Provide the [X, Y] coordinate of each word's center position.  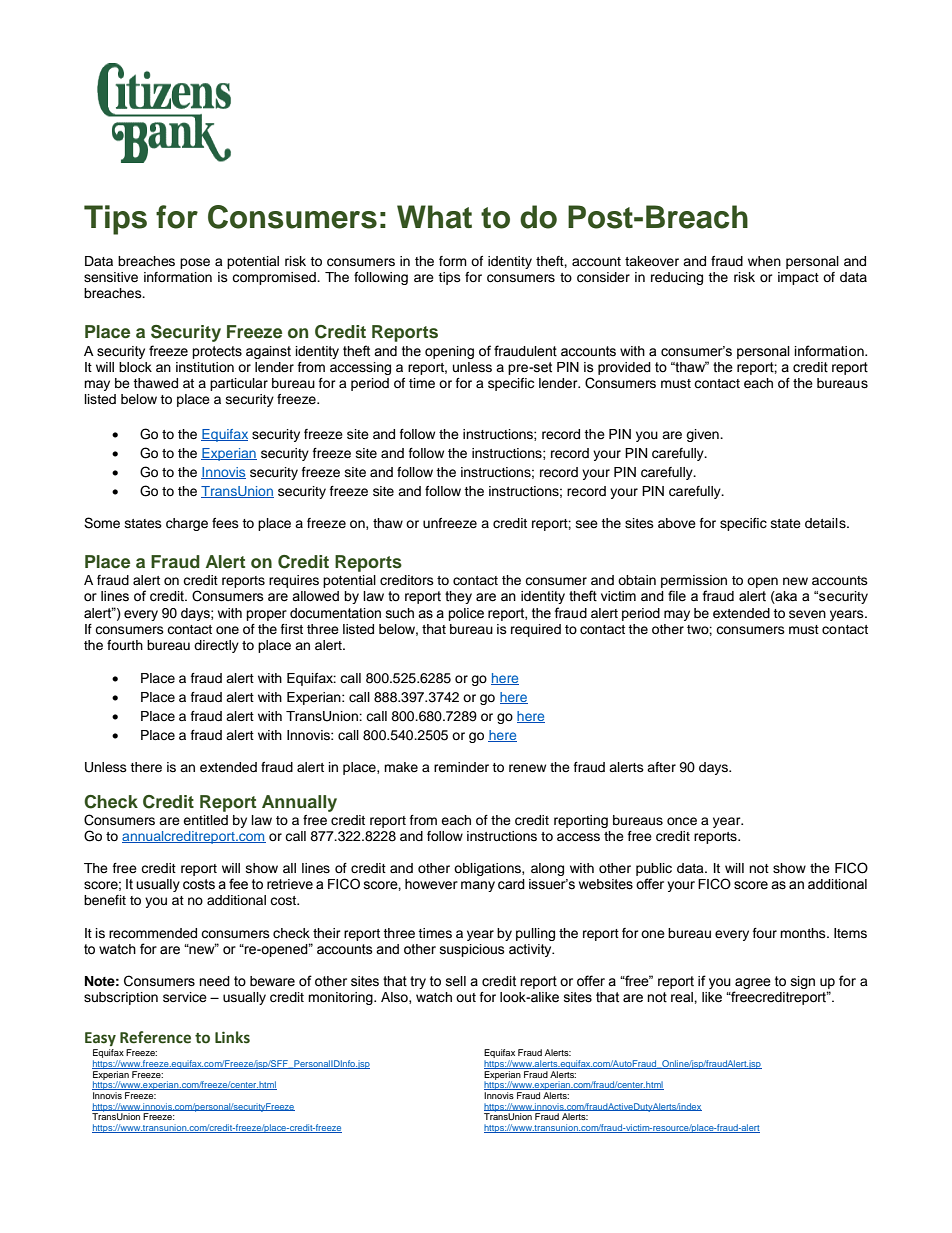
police [466, 614]
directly [216, 646]
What [434, 217]
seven [807, 614]
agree [753, 983]
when [764, 261]
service [185, 997]
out [466, 997]
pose [195, 263]
